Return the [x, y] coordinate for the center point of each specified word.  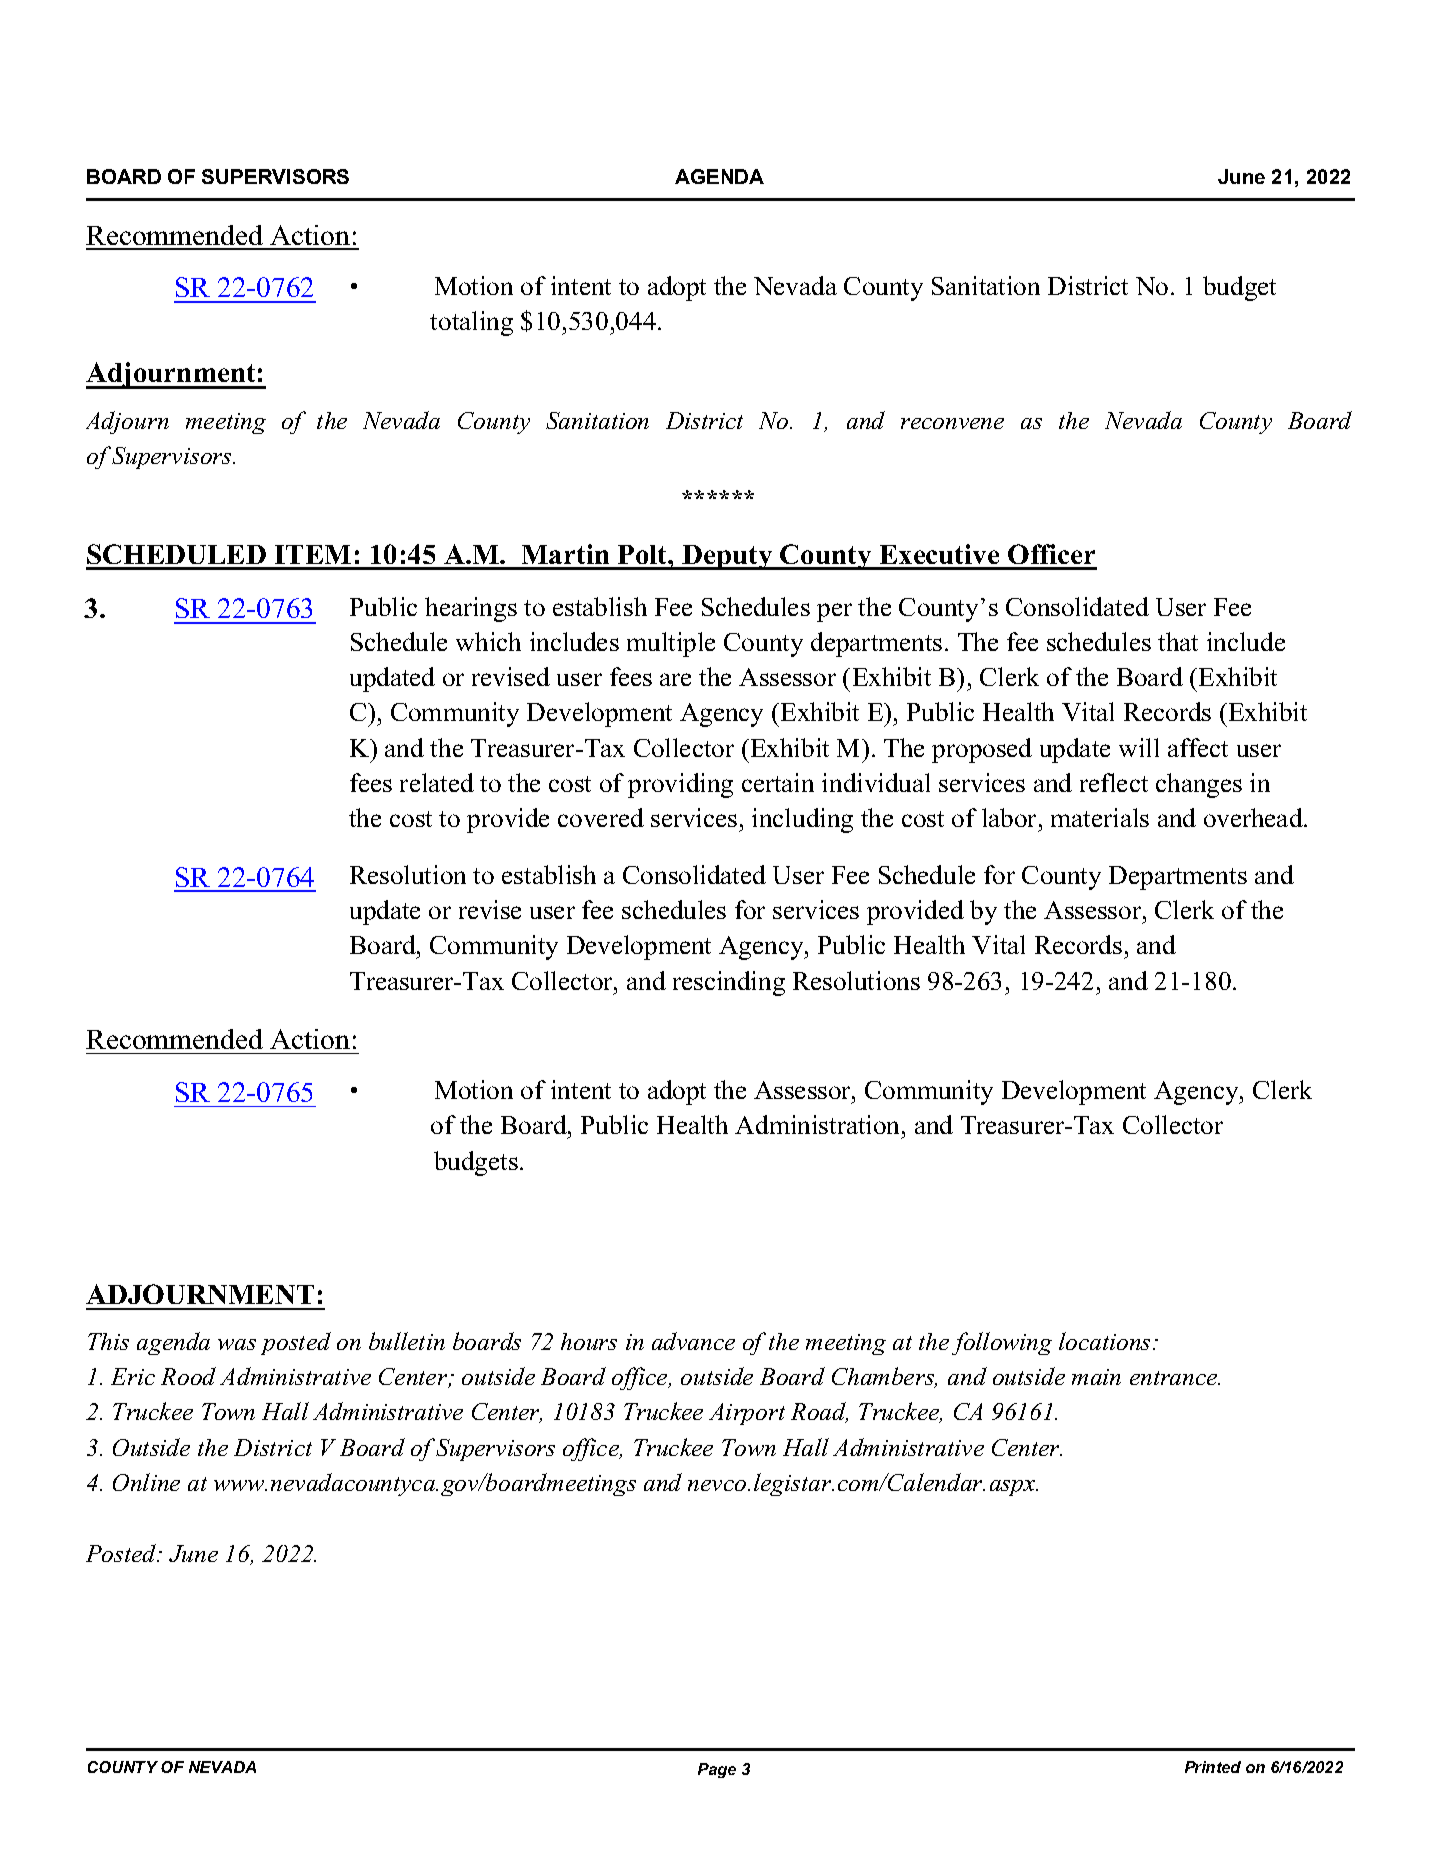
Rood [188, 1376]
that [1178, 641]
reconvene [952, 423]
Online [146, 1482]
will [1139, 747]
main [1096, 1377]
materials [1100, 817]
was [237, 1344]
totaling [471, 323]
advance [693, 1341]
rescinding [729, 983]
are [675, 679]
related [437, 782]
